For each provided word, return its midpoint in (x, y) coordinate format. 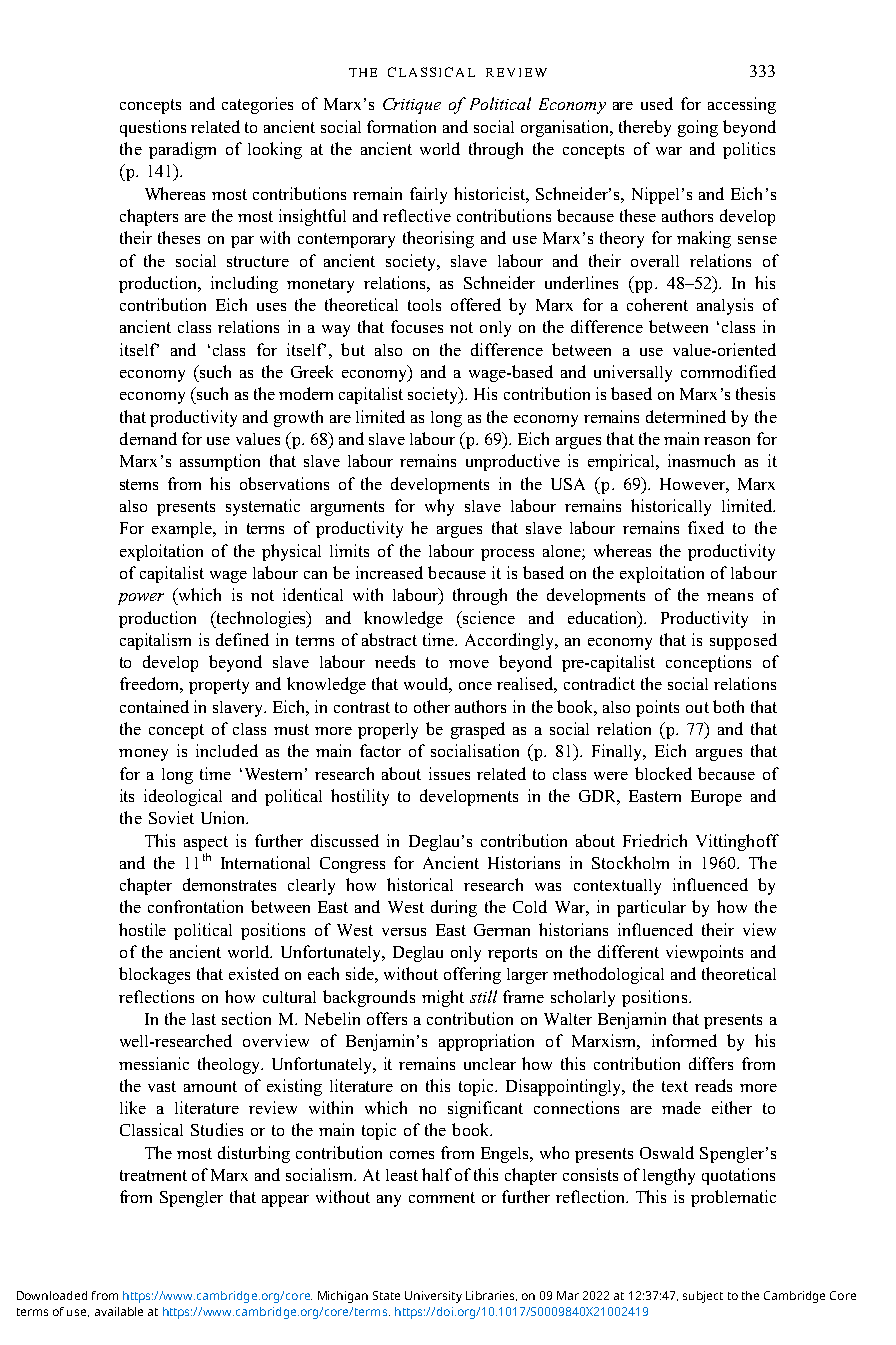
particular (651, 908)
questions (153, 128)
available (119, 1311)
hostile (142, 929)
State (386, 1295)
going (698, 128)
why (439, 507)
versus (404, 932)
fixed (706, 527)
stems (139, 484)
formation (401, 126)
